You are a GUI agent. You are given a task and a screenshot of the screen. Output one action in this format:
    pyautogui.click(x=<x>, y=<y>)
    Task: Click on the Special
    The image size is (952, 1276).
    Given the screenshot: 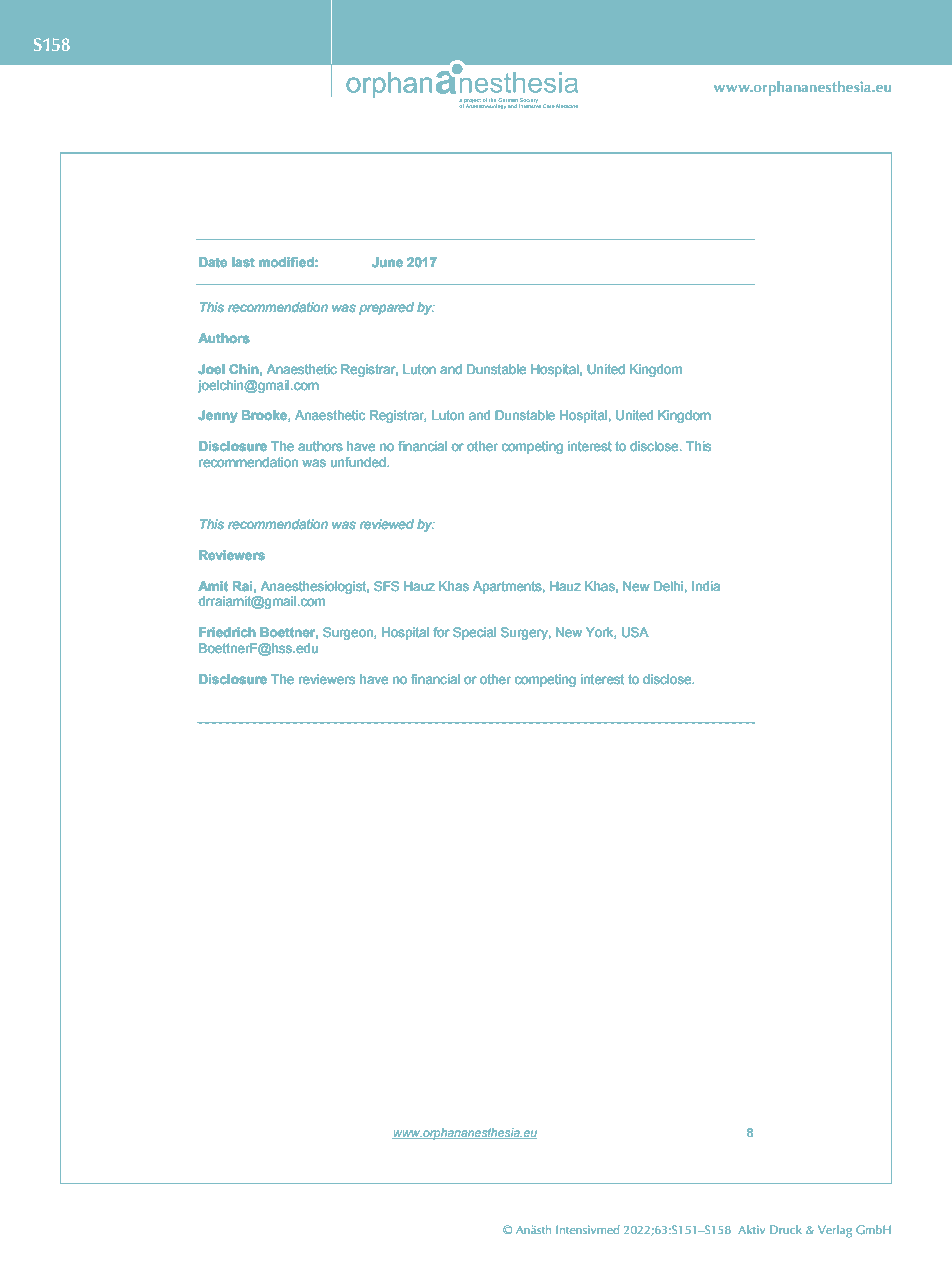 What is the action you would take?
    pyautogui.click(x=474, y=633)
